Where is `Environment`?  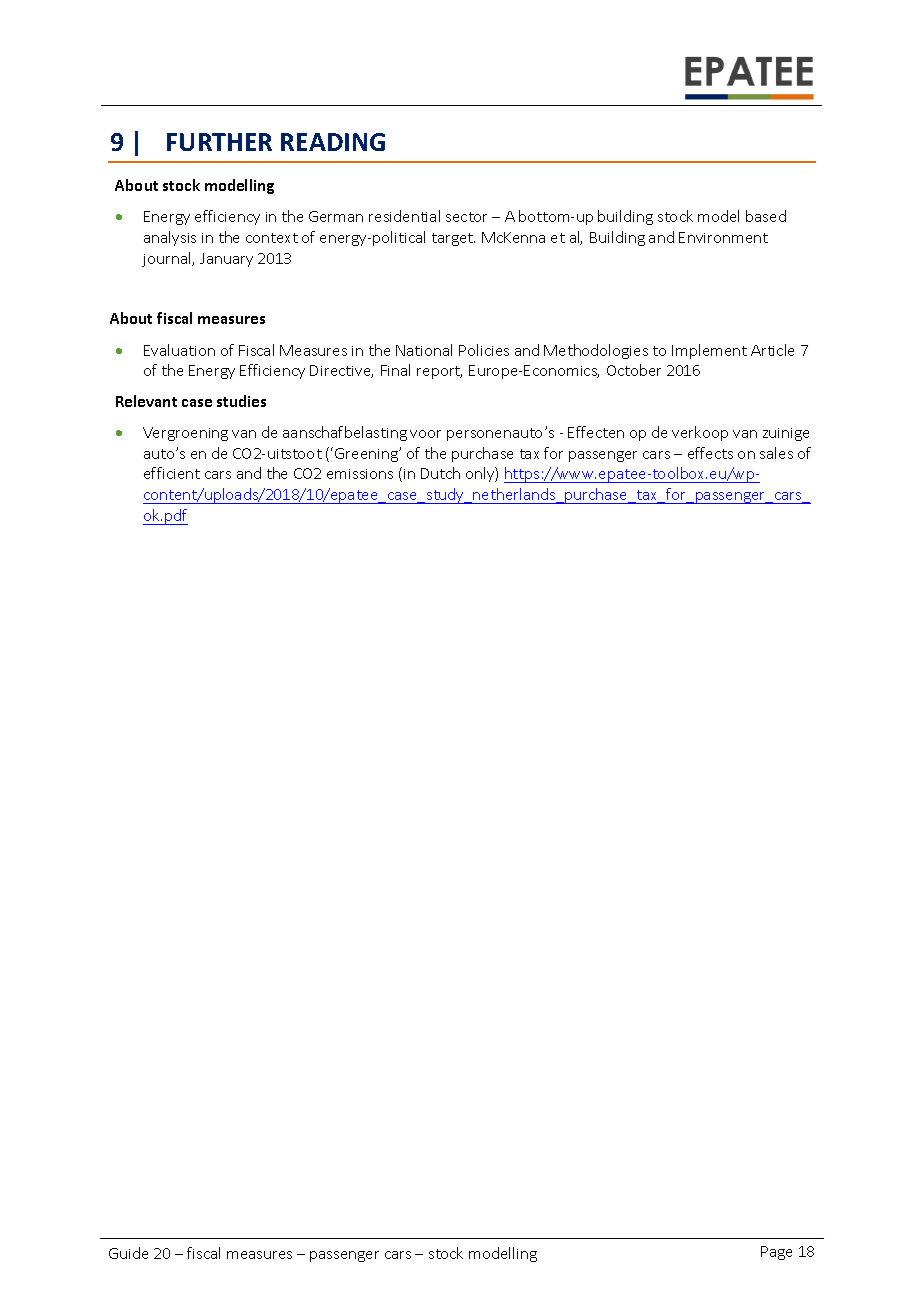 Environment is located at coordinates (723, 237).
